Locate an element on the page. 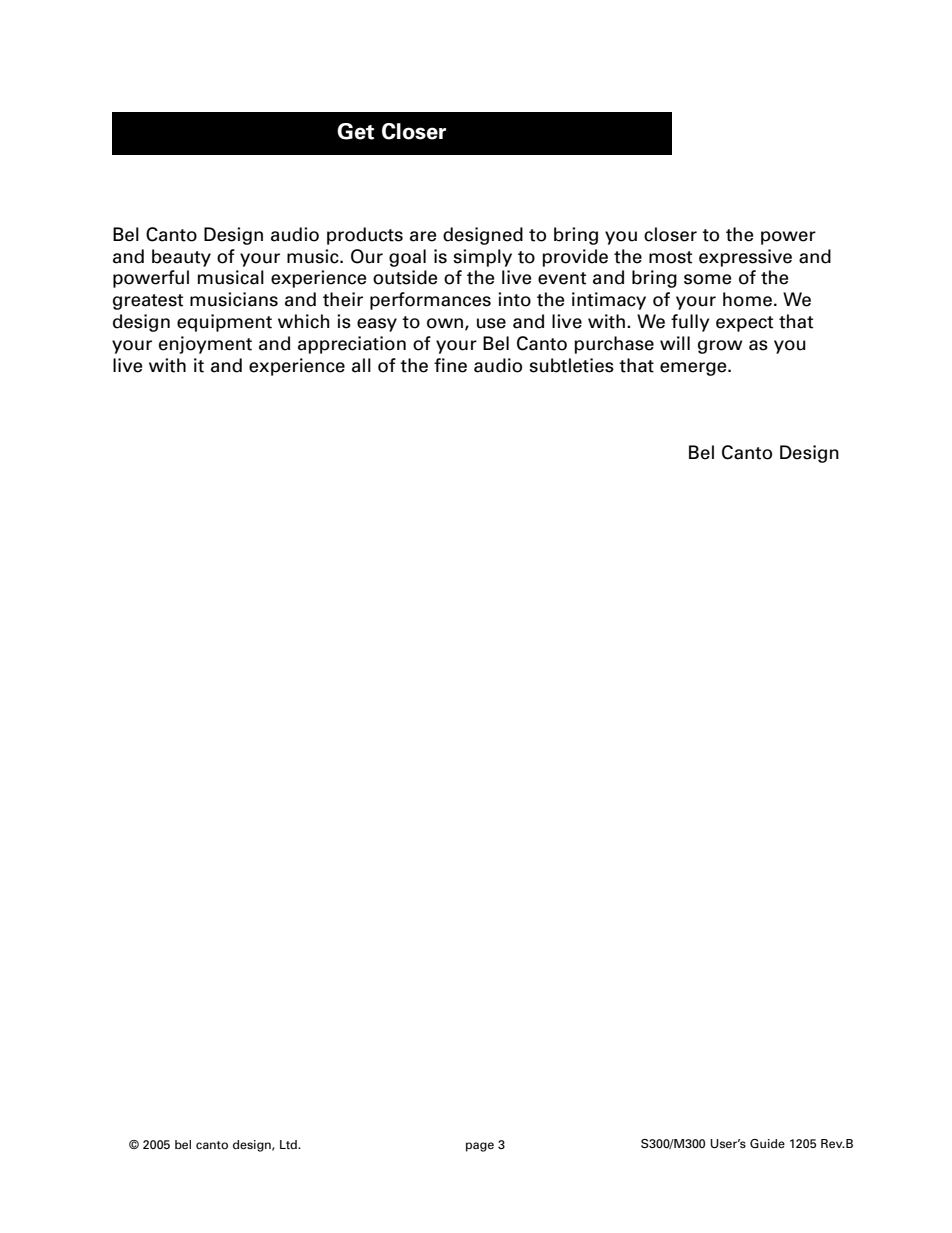  beauty is located at coordinates (181, 258).
